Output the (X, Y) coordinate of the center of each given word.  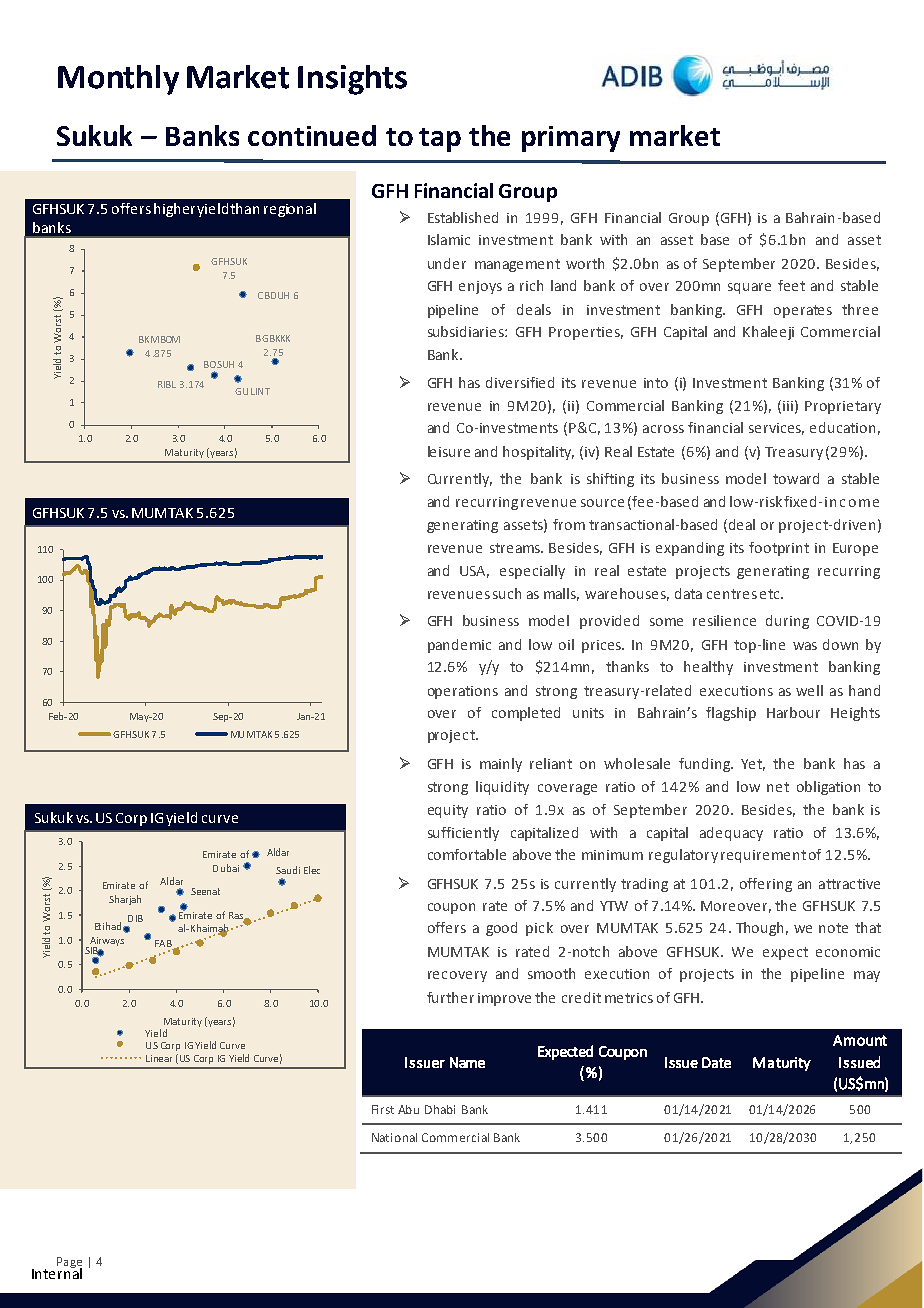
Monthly (118, 80)
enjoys (480, 287)
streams (516, 548)
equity (448, 811)
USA (474, 572)
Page (69, 1264)
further (450, 997)
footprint (779, 549)
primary (571, 139)
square (749, 288)
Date (716, 1062)
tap (440, 140)
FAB (164, 945)
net (778, 787)
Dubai (226, 868)
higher (174, 210)
